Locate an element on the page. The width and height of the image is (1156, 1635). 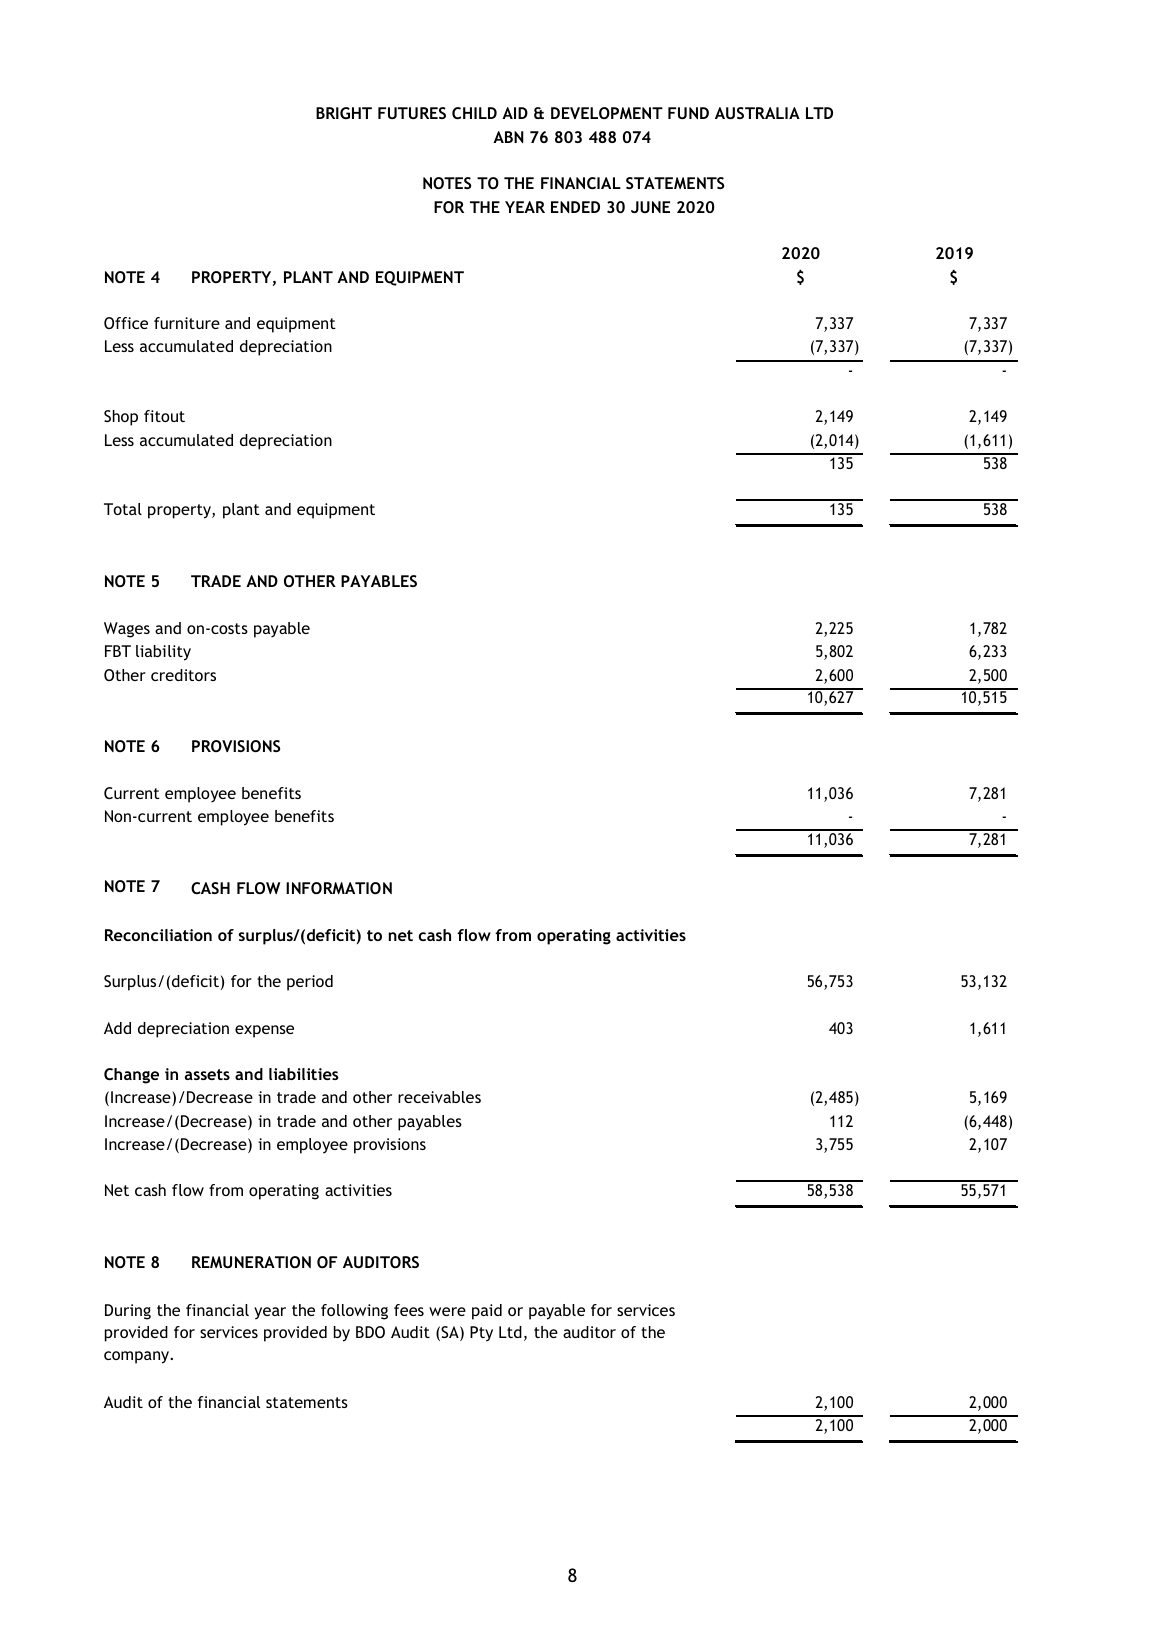
Reconciliation is located at coordinates (158, 935).
